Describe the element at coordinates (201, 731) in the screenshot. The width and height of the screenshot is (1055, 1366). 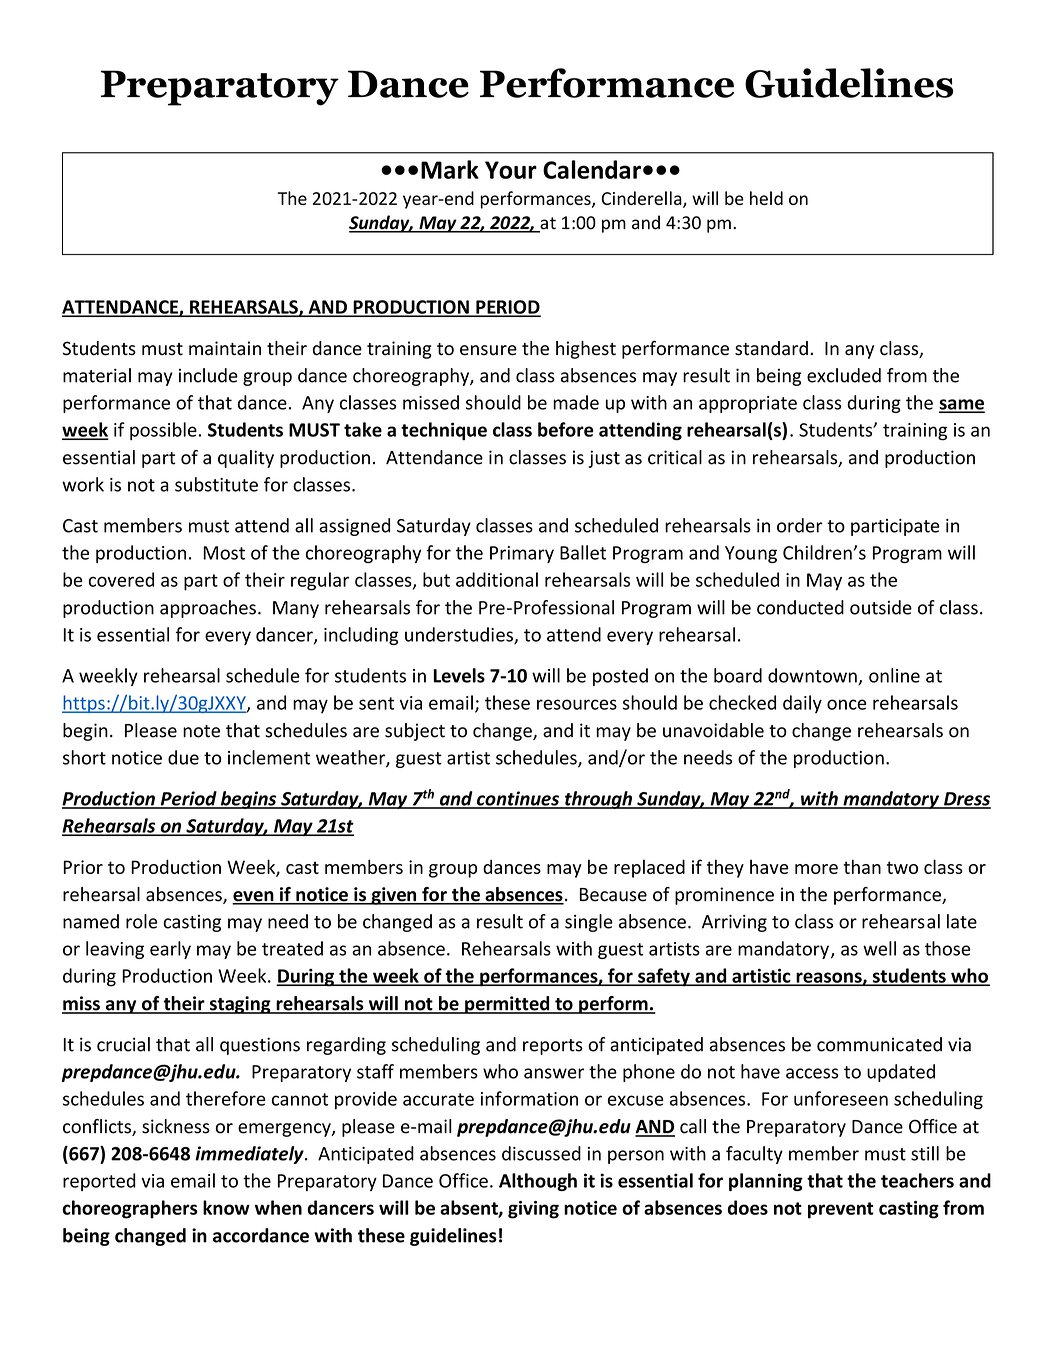
I see `note` at that location.
